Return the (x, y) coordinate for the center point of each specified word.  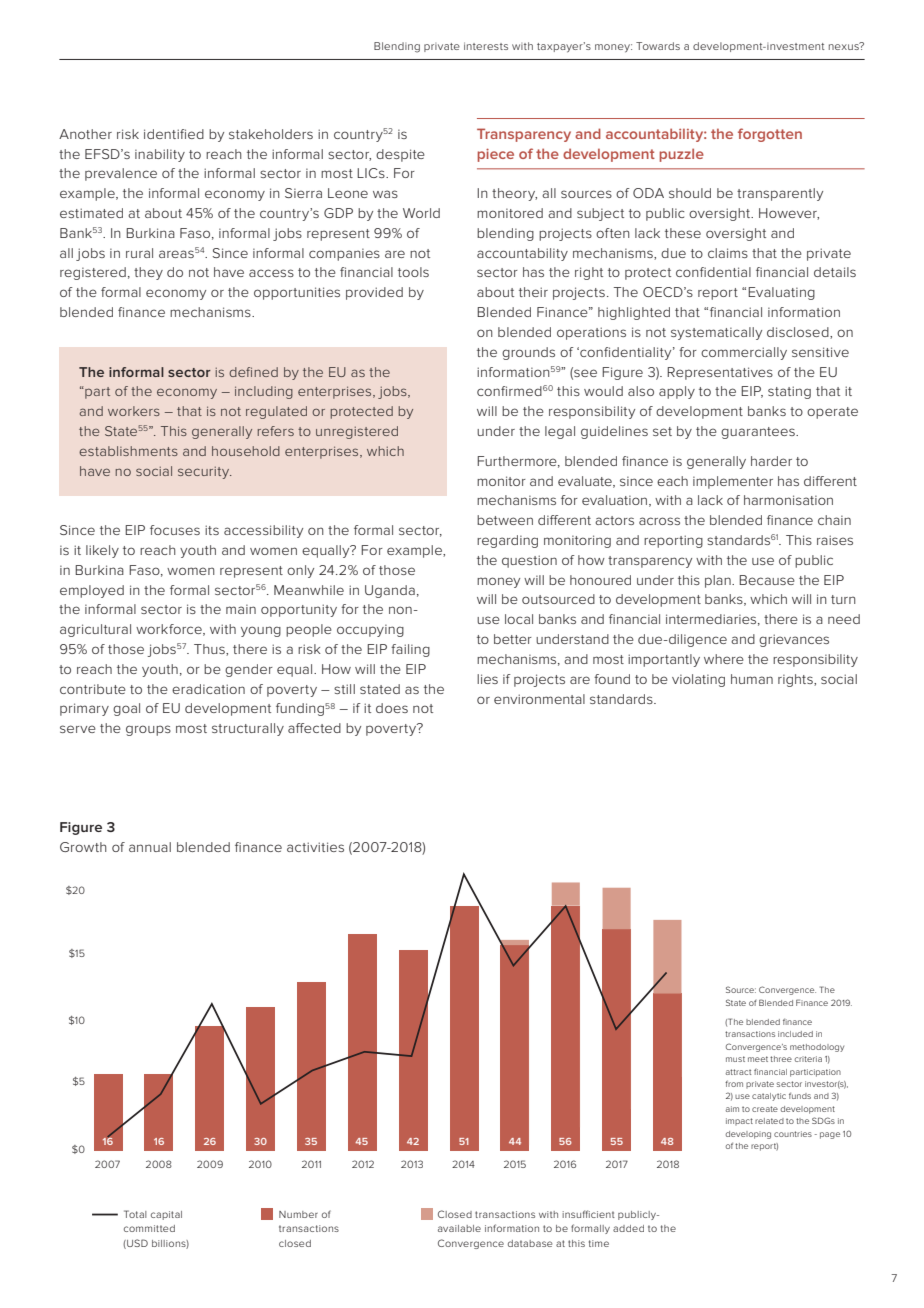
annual (150, 847)
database (530, 1243)
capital (166, 1215)
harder (771, 461)
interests (486, 46)
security (205, 473)
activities (315, 847)
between (505, 520)
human (752, 679)
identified (174, 134)
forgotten (770, 135)
